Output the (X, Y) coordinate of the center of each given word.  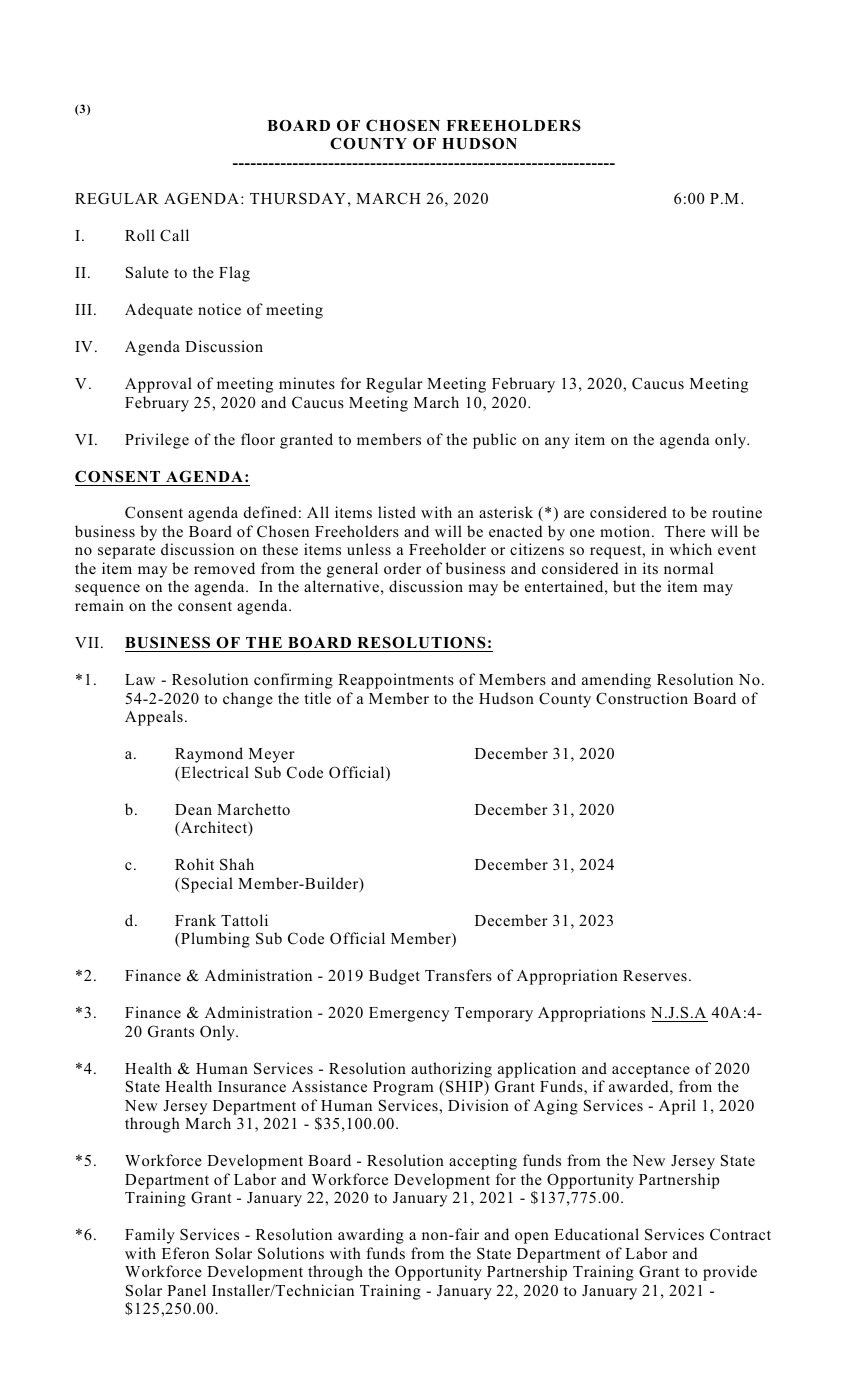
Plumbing (214, 940)
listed (397, 512)
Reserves (655, 975)
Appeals (154, 718)
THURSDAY (298, 198)
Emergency (409, 1014)
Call (174, 235)
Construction (642, 698)
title (317, 698)
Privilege (157, 441)
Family (150, 1236)
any (557, 443)
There (684, 531)
